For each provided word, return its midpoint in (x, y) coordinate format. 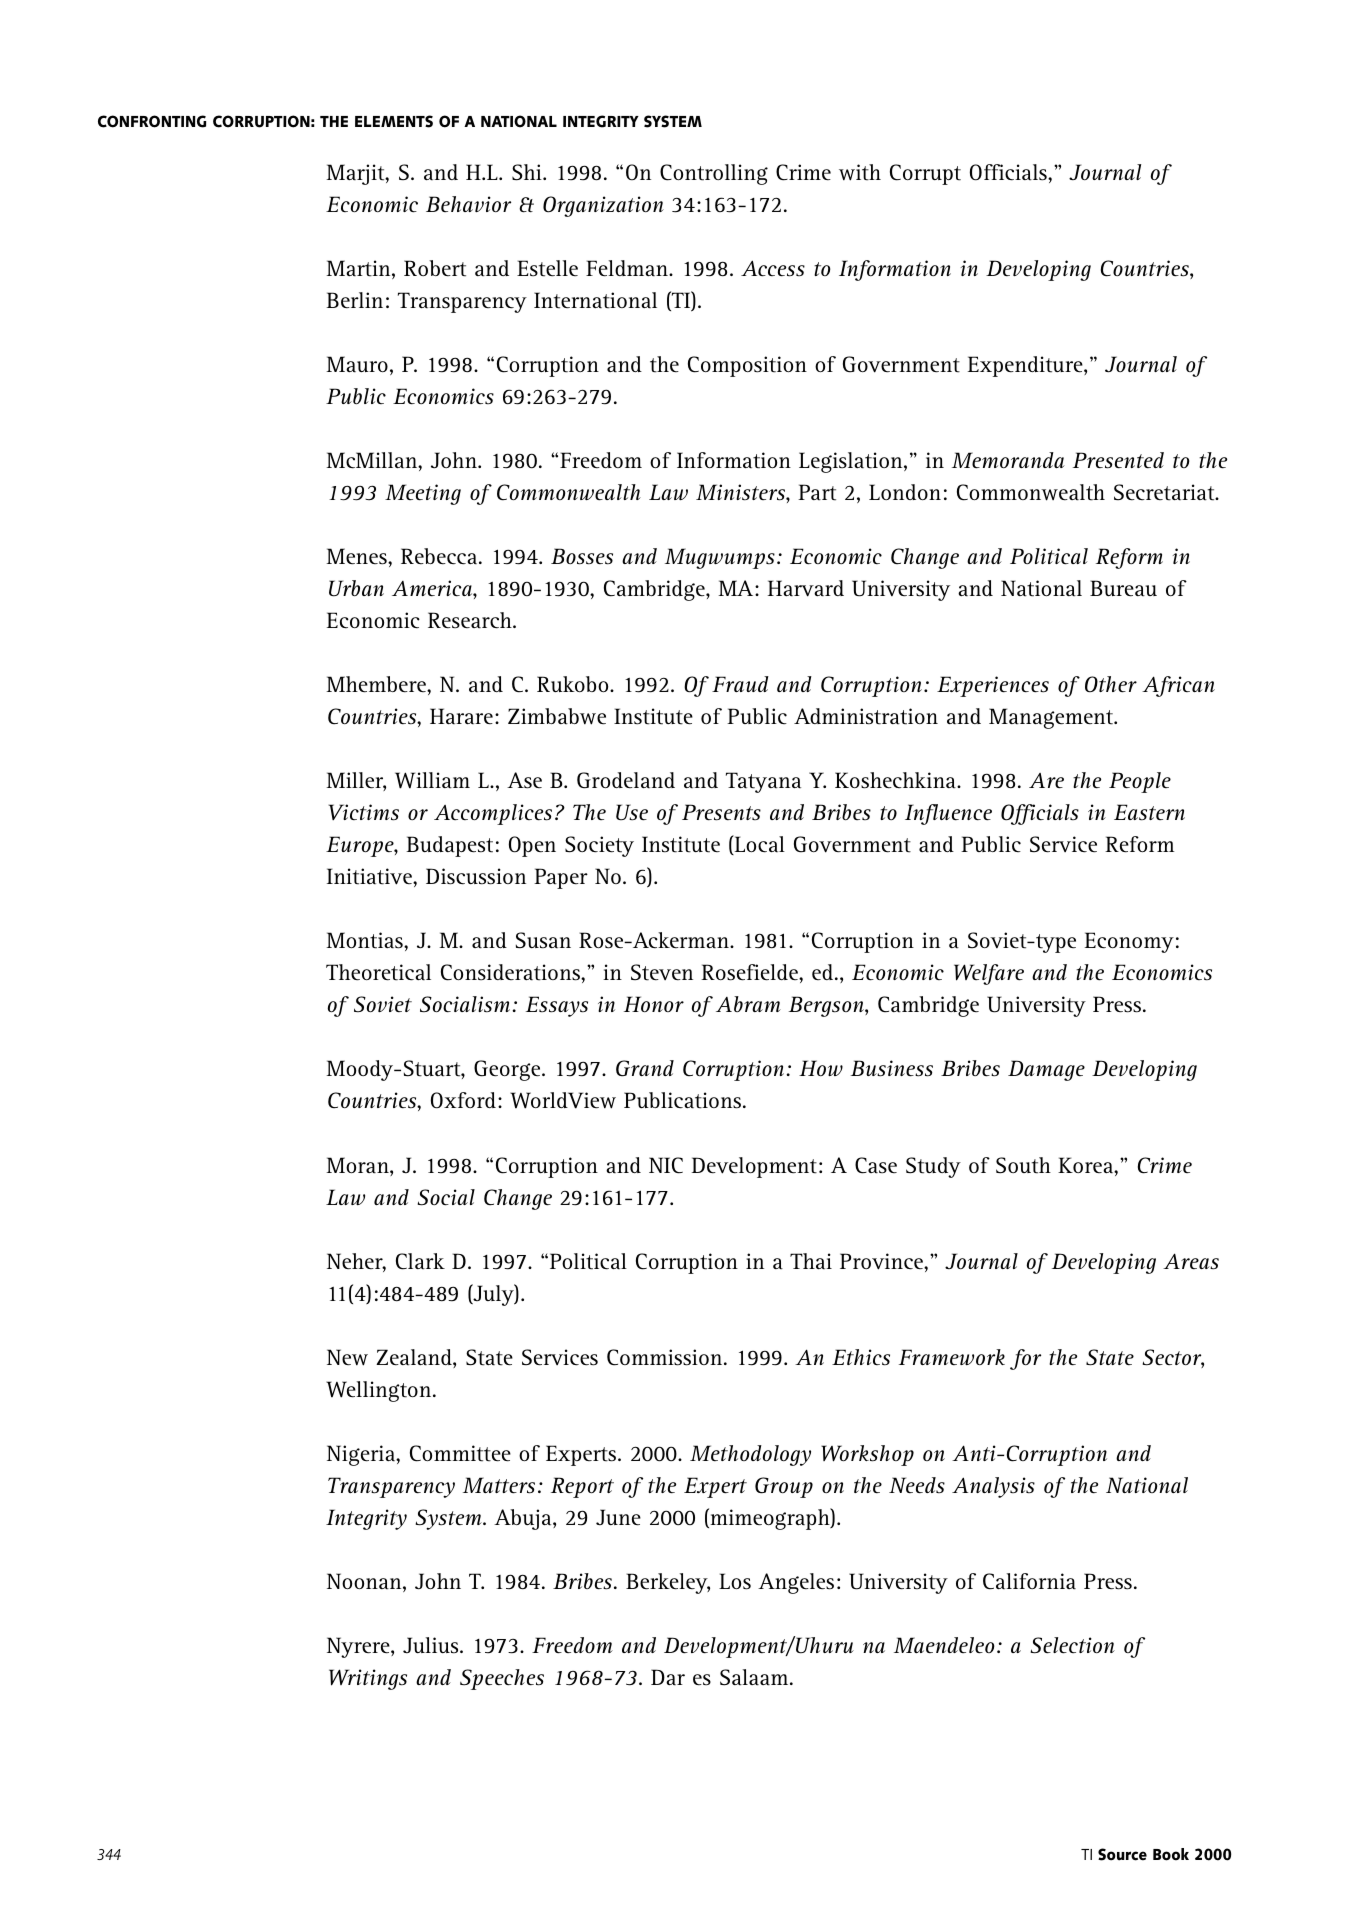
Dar (668, 1677)
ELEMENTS (394, 121)
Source (1122, 1854)
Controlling (714, 174)
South (1023, 1165)
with (860, 172)
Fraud (740, 684)
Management (1052, 718)
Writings (368, 1679)
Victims (363, 812)
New (347, 1357)
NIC (666, 1165)
